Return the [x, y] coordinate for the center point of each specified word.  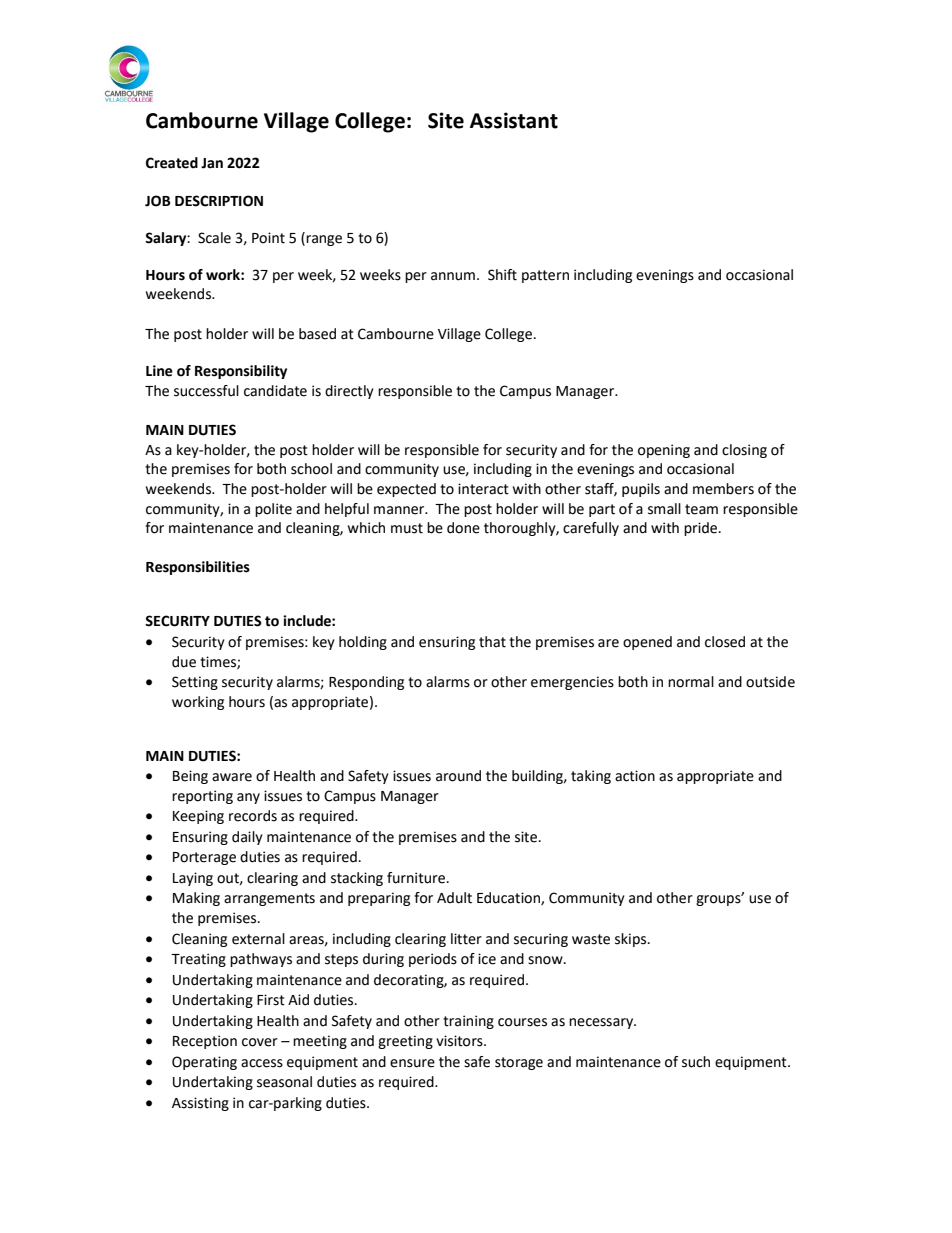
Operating [204, 1063]
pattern [545, 276]
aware [232, 777]
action [635, 776]
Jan [212, 163]
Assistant [514, 120]
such [696, 1062]
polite [273, 510]
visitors [460, 1041]
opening [664, 451]
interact [483, 489]
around [458, 776]
